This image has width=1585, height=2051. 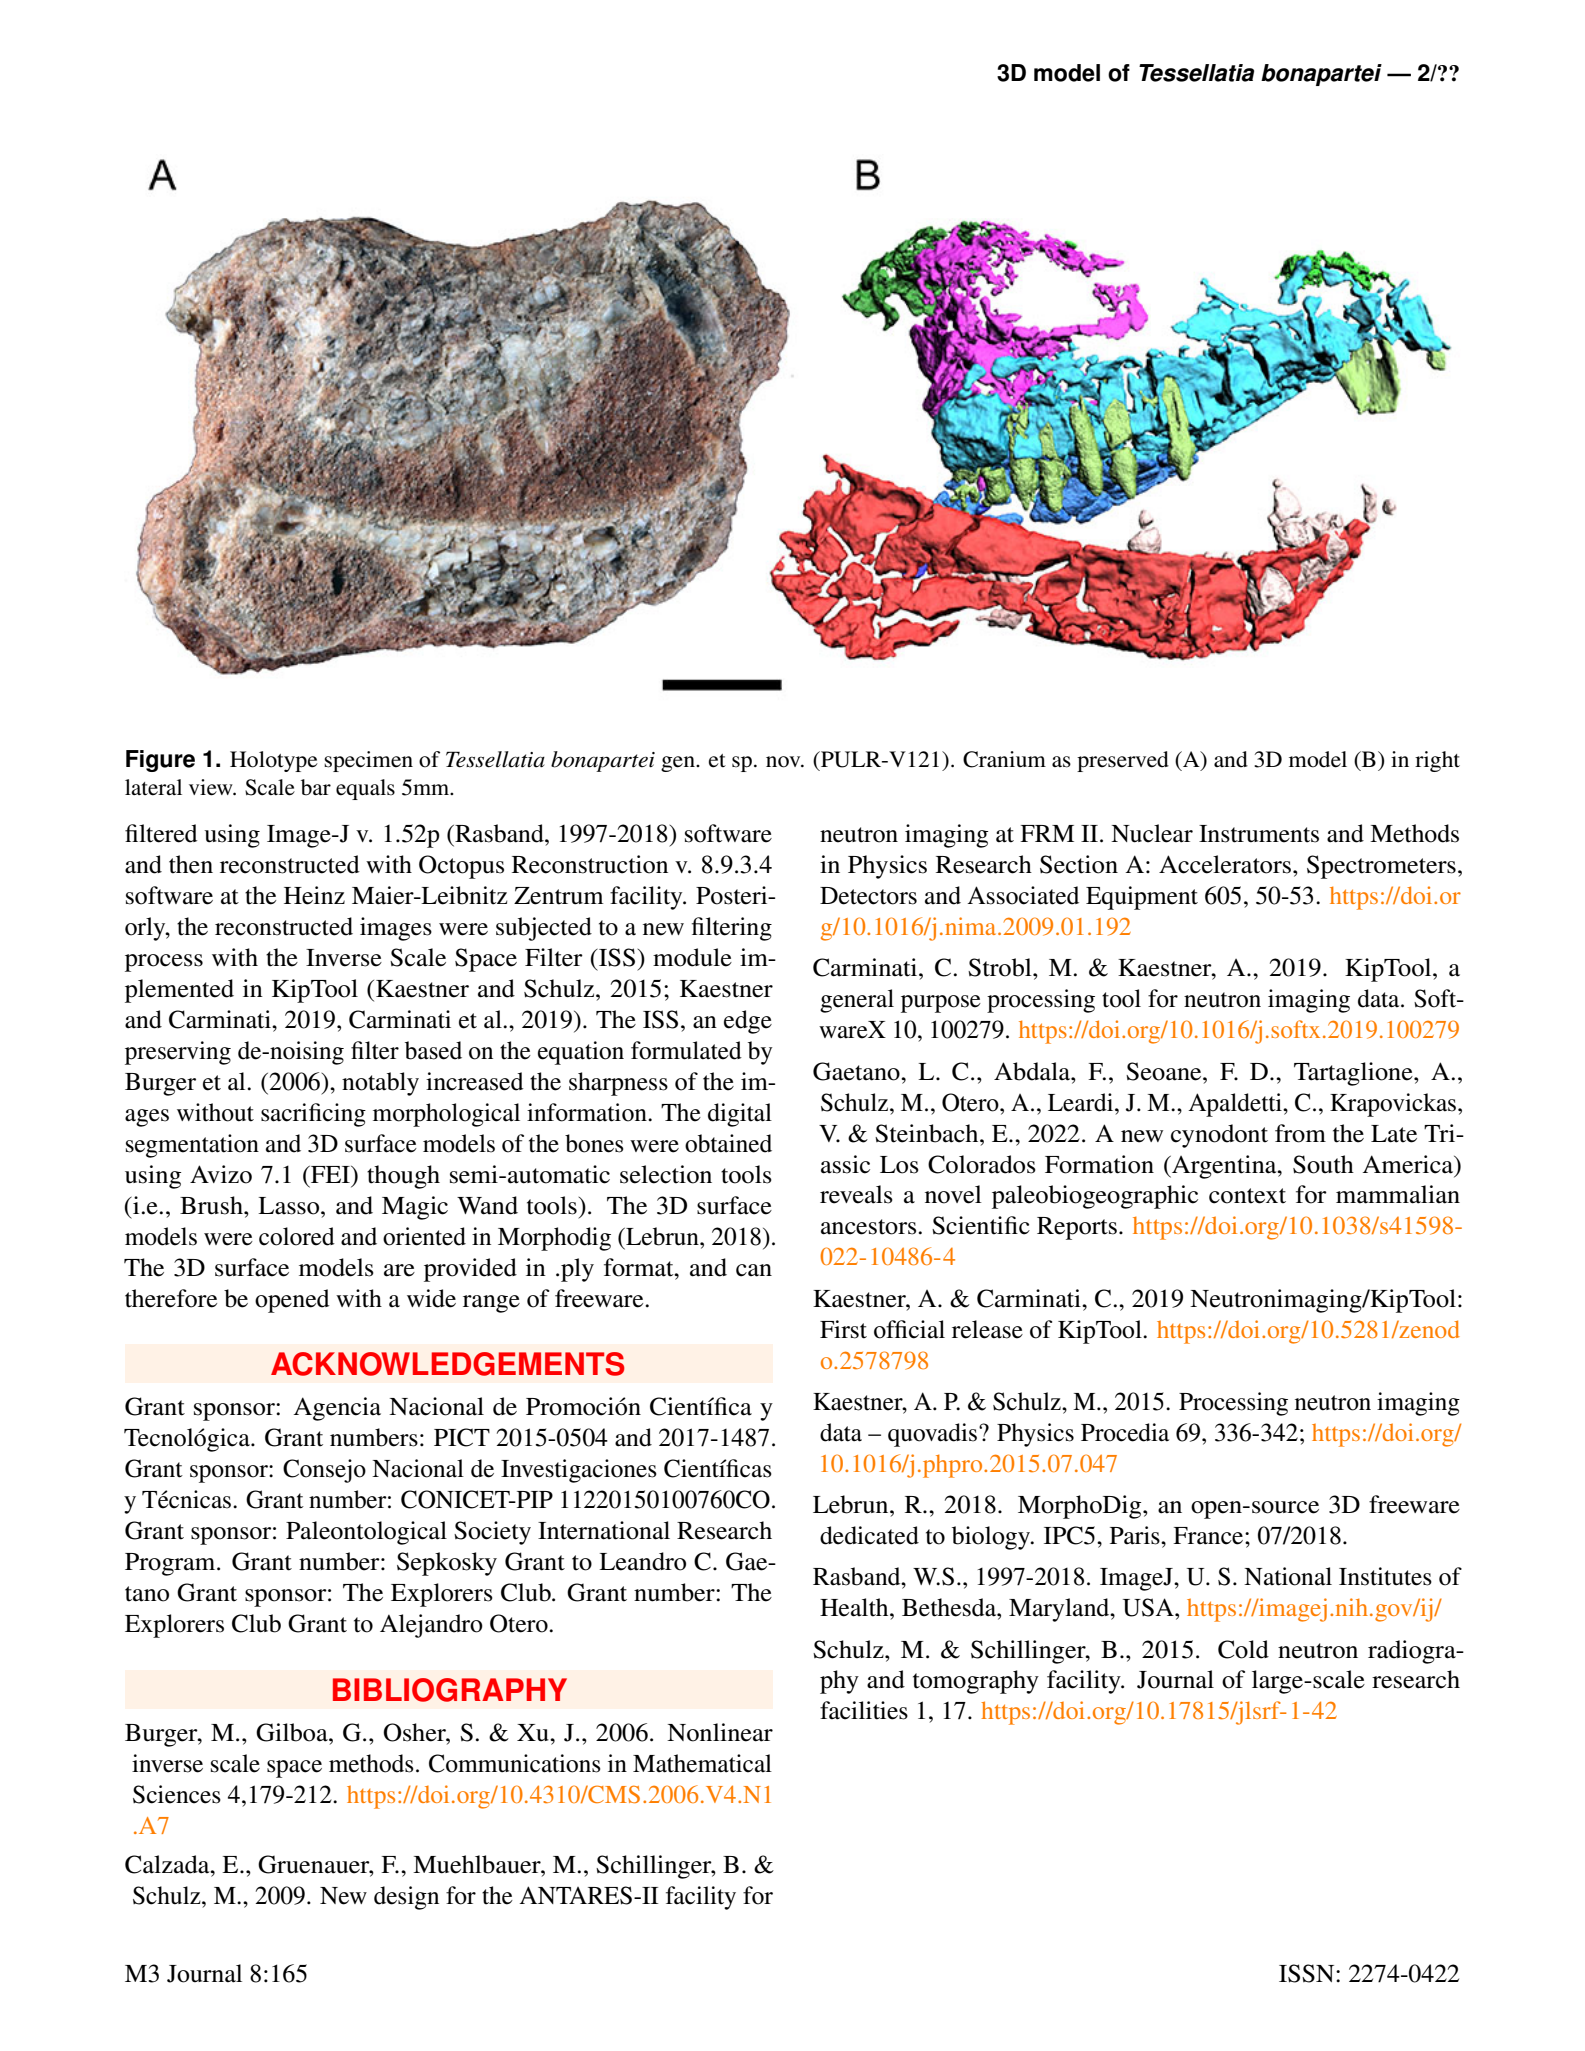 I want to click on dedicated, so click(x=869, y=1535).
